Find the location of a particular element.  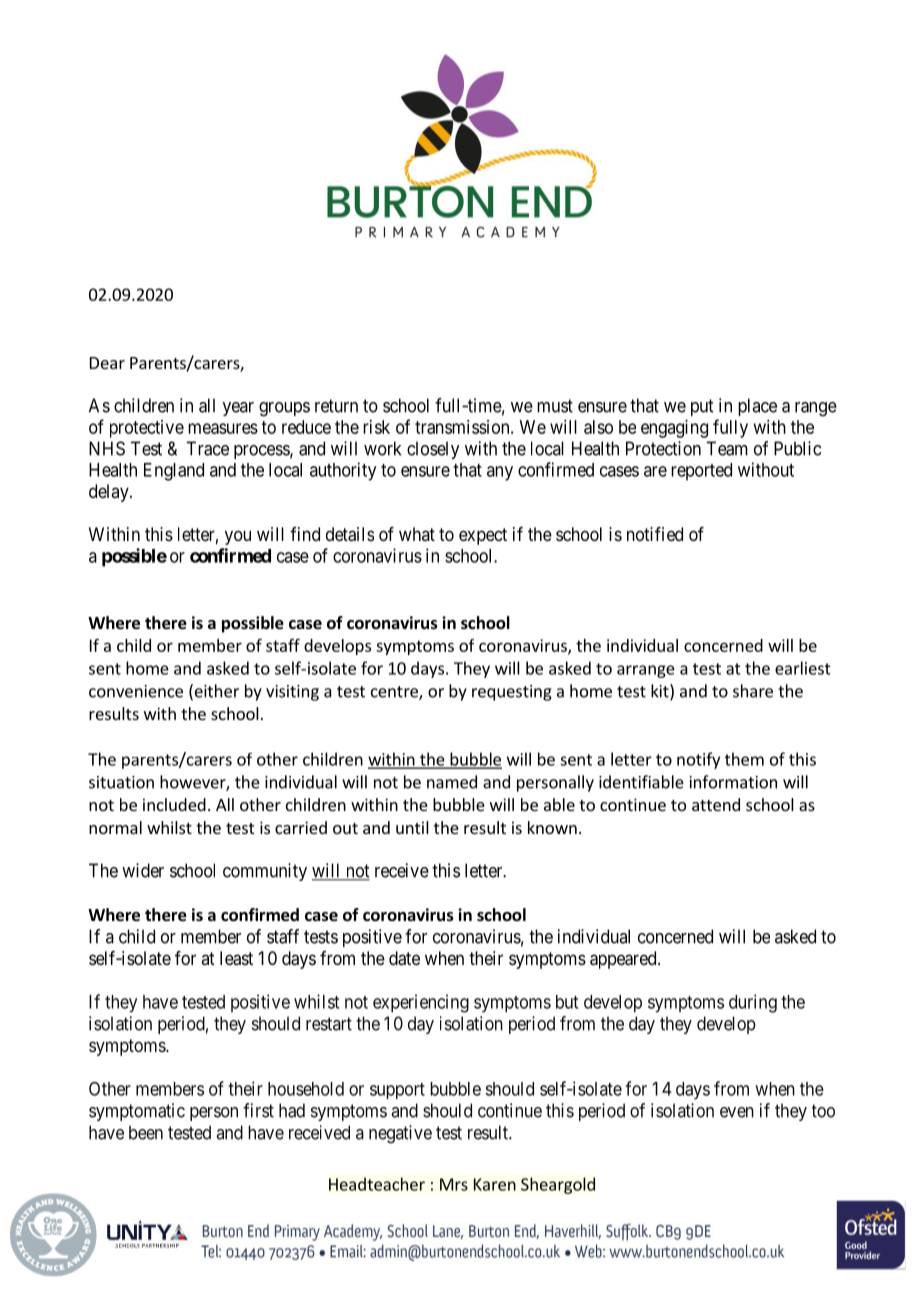

been is located at coordinates (146, 1132).
